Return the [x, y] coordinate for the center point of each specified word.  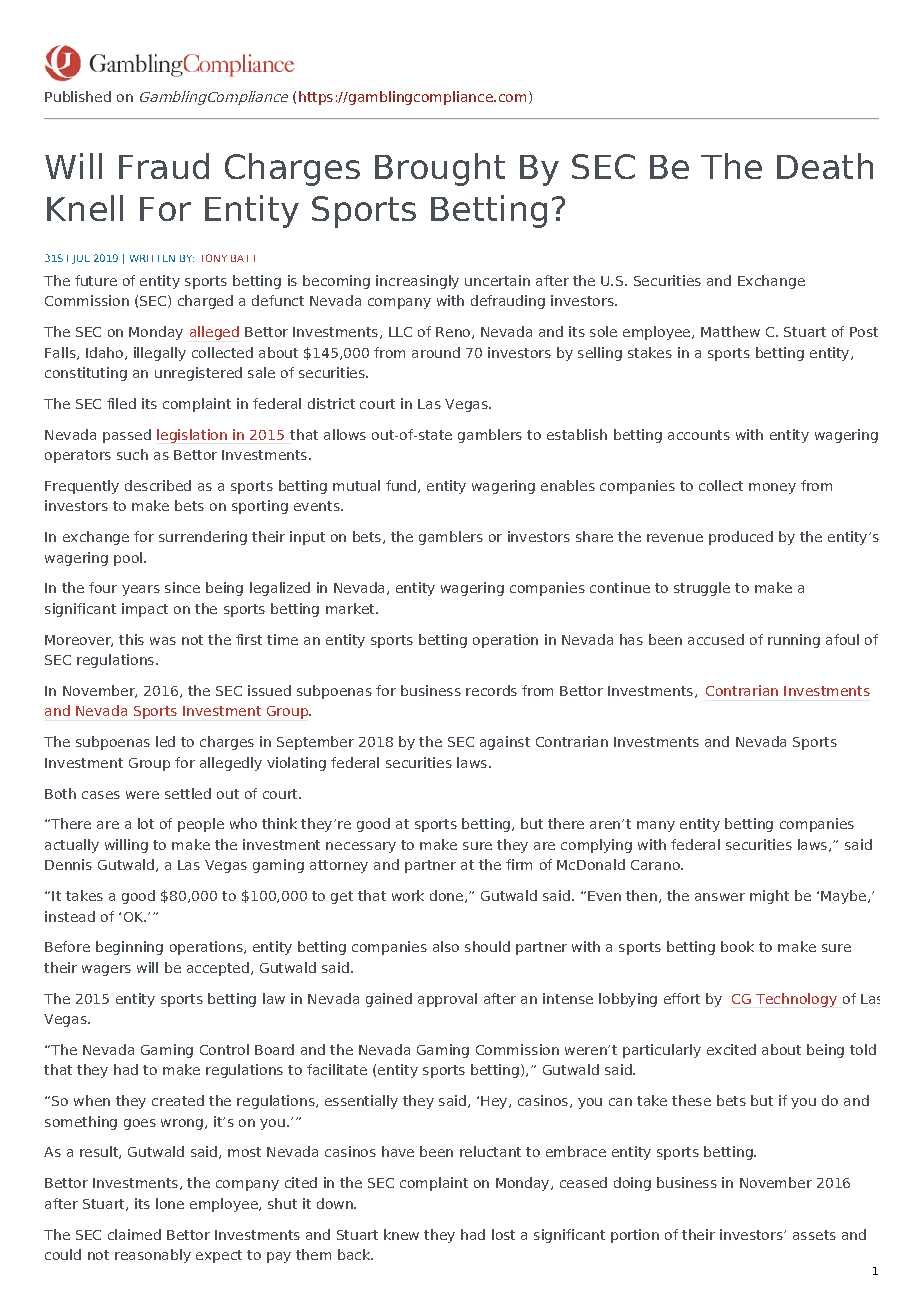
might [769, 897]
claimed [134, 1234]
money [772, 488]
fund [401, 485]
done [446, 895]
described [158, 485]
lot [146, 823]
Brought [440, 169]
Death [825, 166]
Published [78, 96]
